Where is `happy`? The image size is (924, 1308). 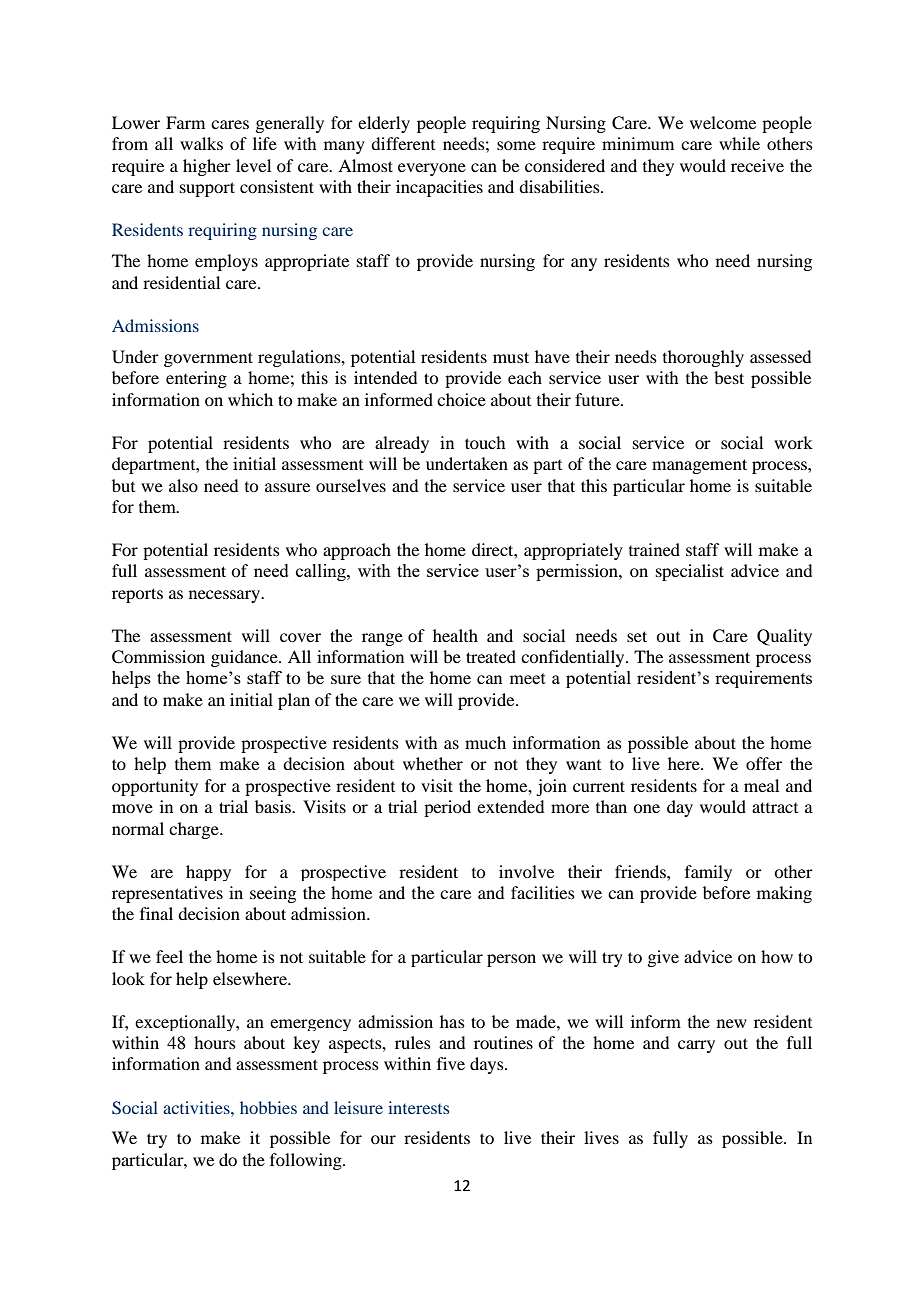
happy is located at coordinates (208, 873).
